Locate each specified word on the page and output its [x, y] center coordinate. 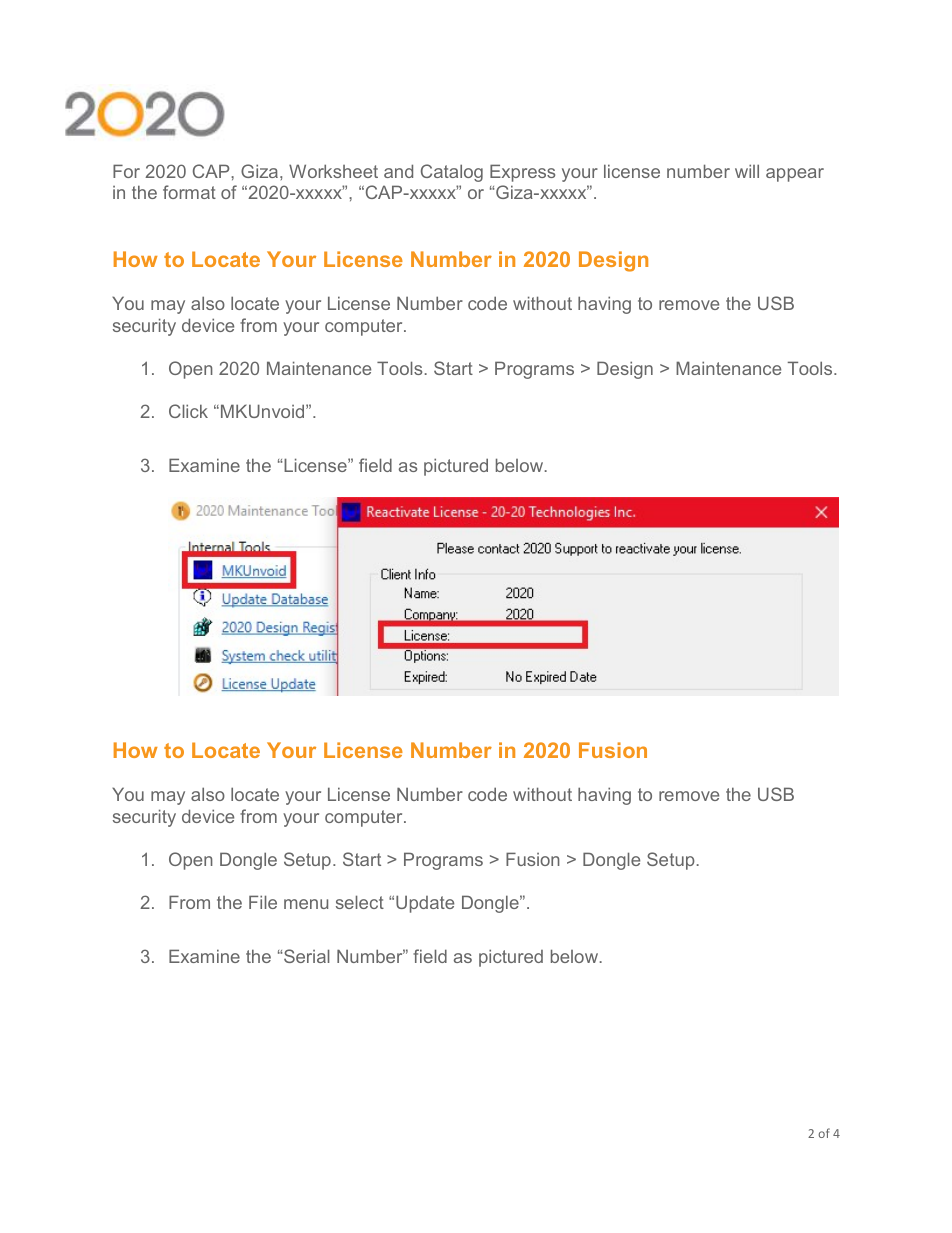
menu [306, 904]
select [360, 902]
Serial [306, 956]
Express [522, 173]
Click [188, 411]
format [189, 192]
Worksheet [333, 171]
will [747, 171]
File [263, 902]
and [398, 171]
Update [425, 904]
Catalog [452, 173]
